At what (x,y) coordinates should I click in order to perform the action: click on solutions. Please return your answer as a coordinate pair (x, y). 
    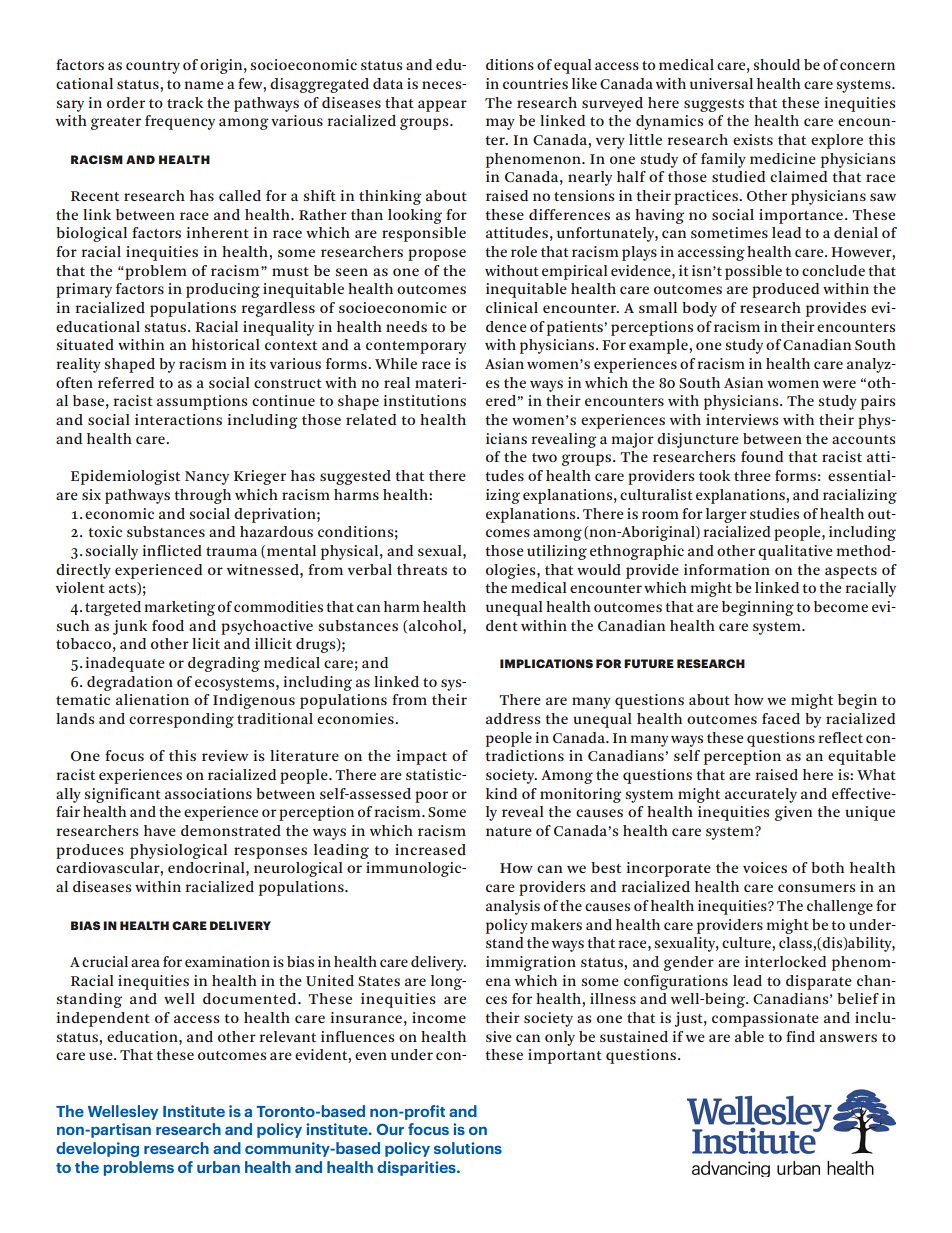
    Looking at the image, I should click on (468, 1148).
